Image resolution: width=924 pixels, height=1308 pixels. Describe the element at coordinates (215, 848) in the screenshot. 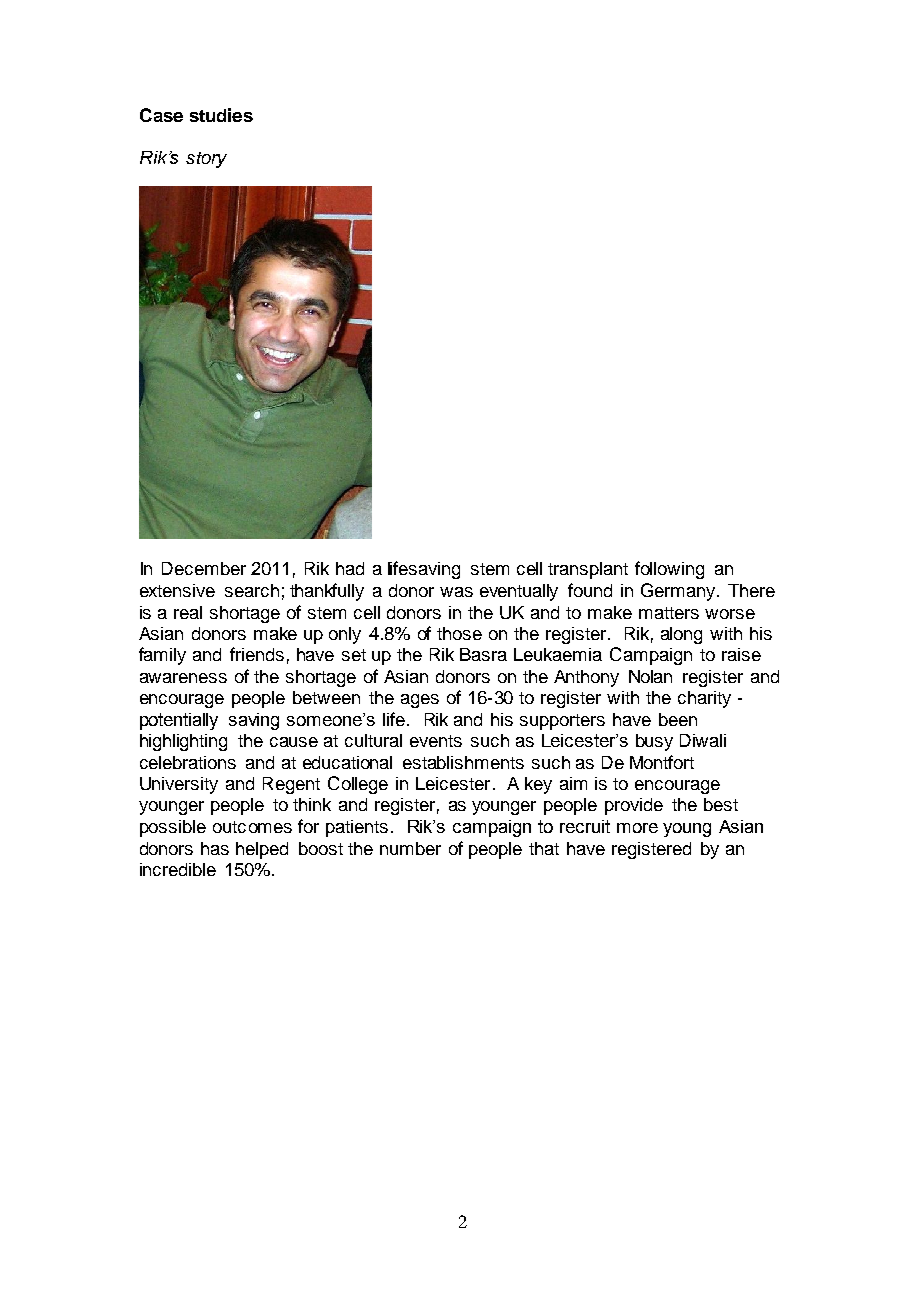

I see `has` at that location.
